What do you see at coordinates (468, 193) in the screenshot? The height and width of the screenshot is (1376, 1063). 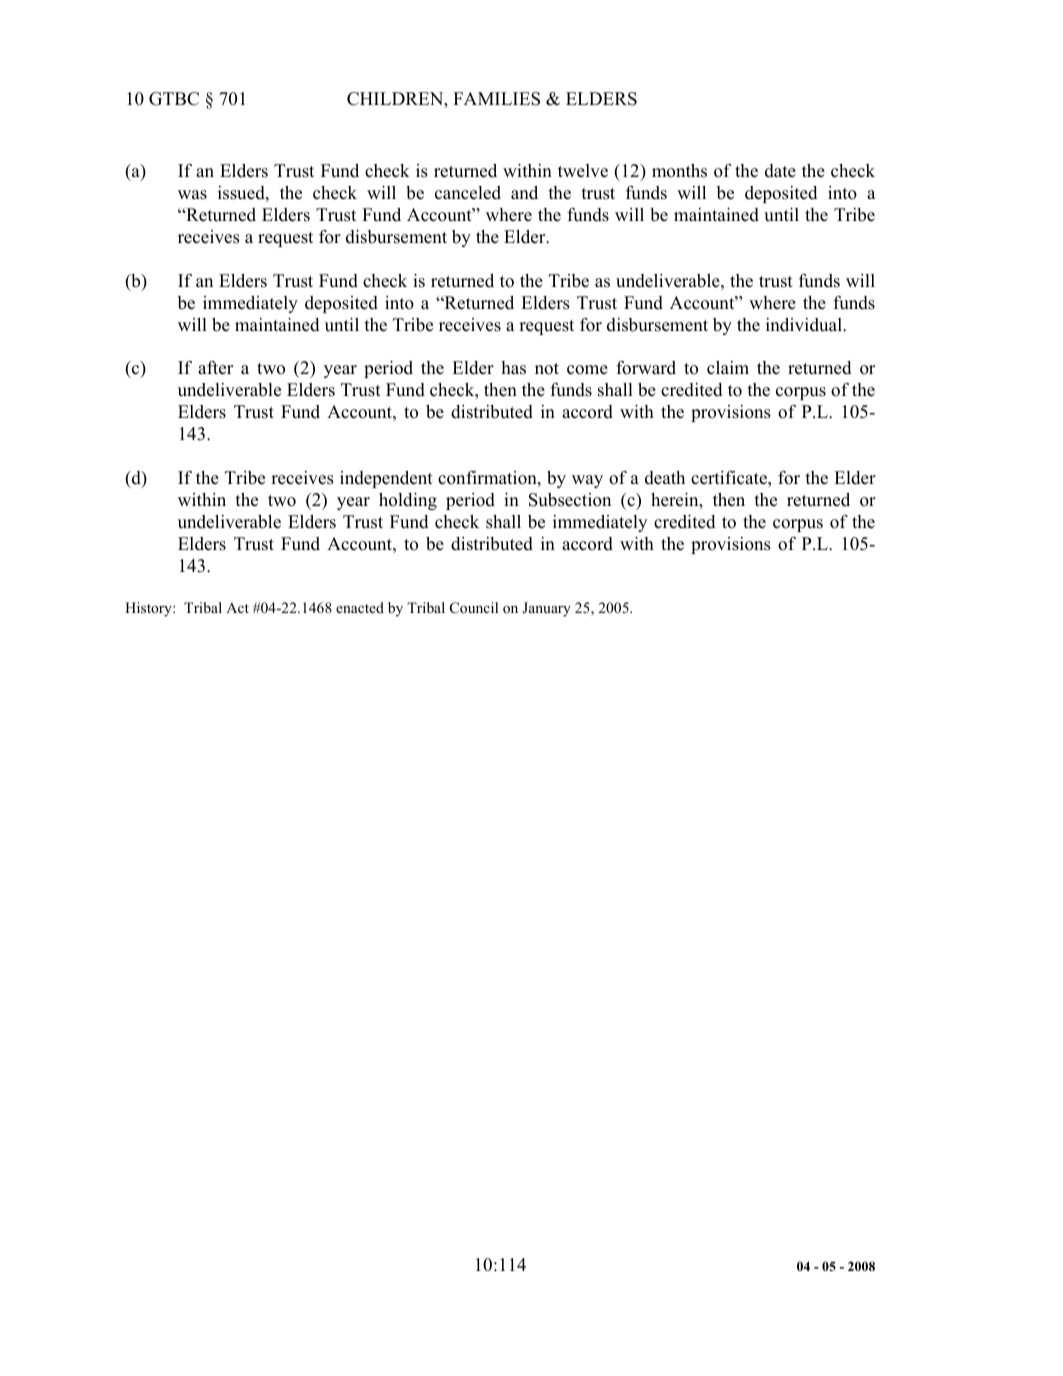 I see `canceled` at bounding box center [468, 193].
